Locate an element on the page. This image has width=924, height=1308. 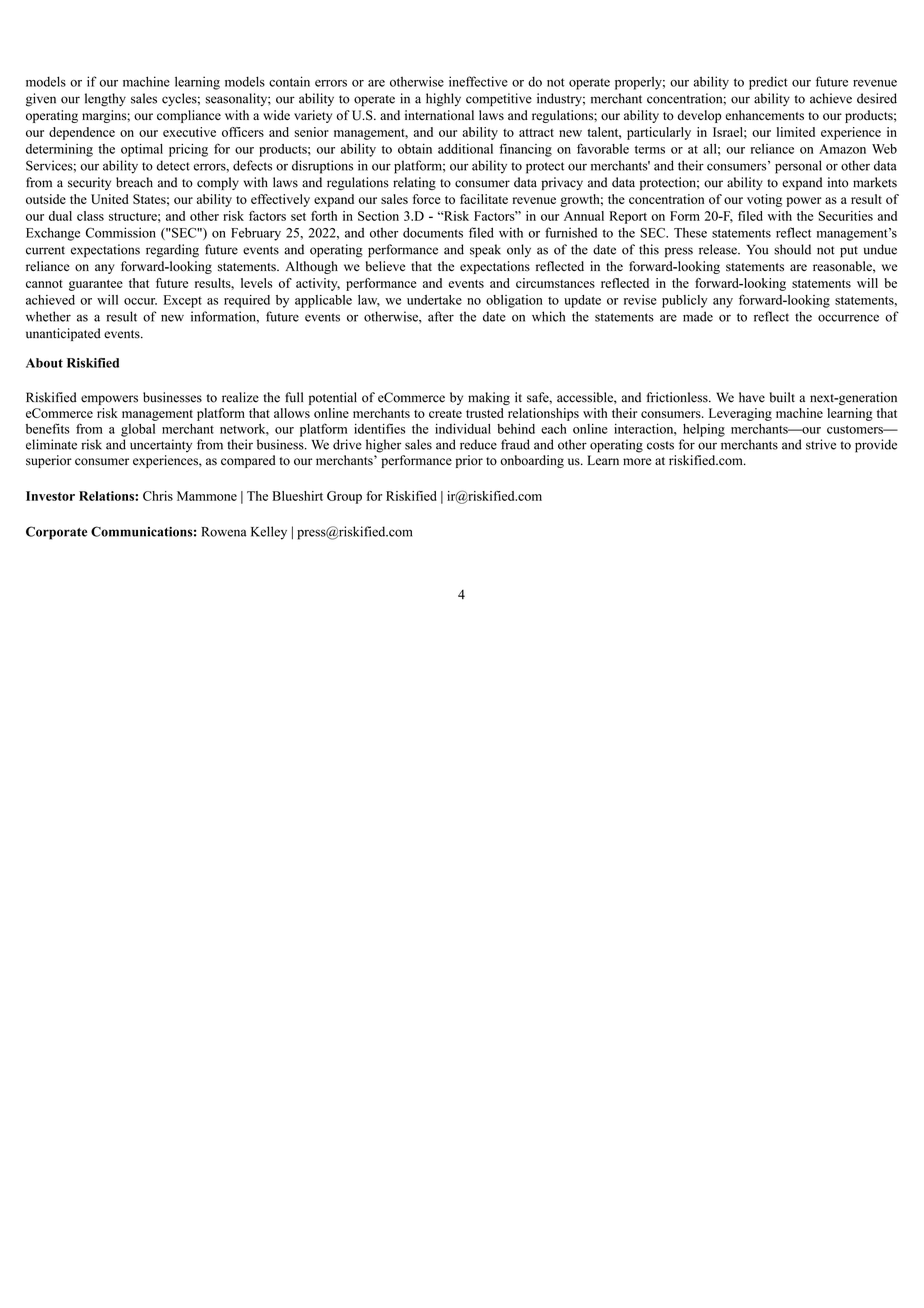
undertake is located at coordinates (434, 300).
